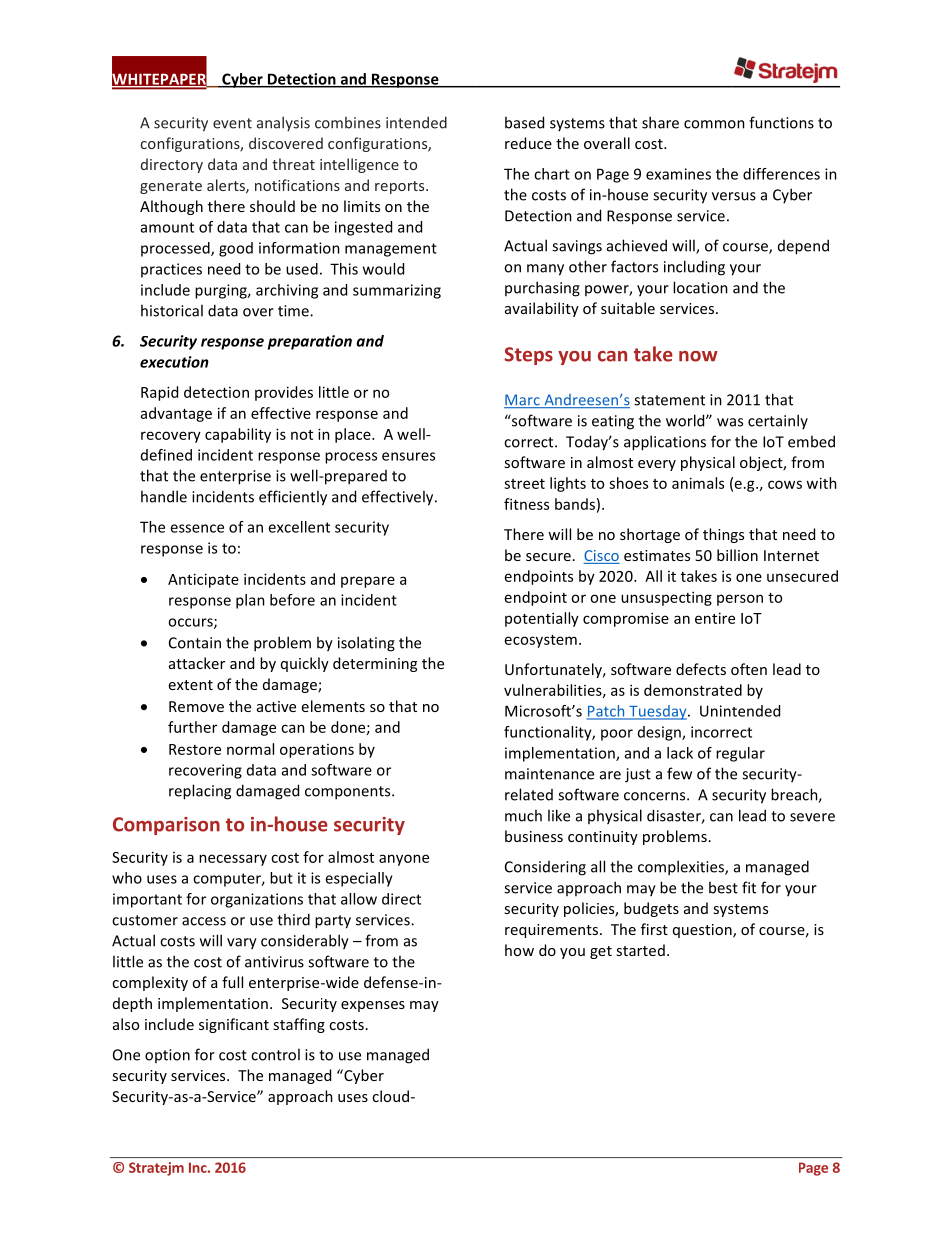 The image size is (952, 1233). What do you see at coordinates (528, 143) in the screenshot?
I see `reduce` at bounding box center [528, 143].
